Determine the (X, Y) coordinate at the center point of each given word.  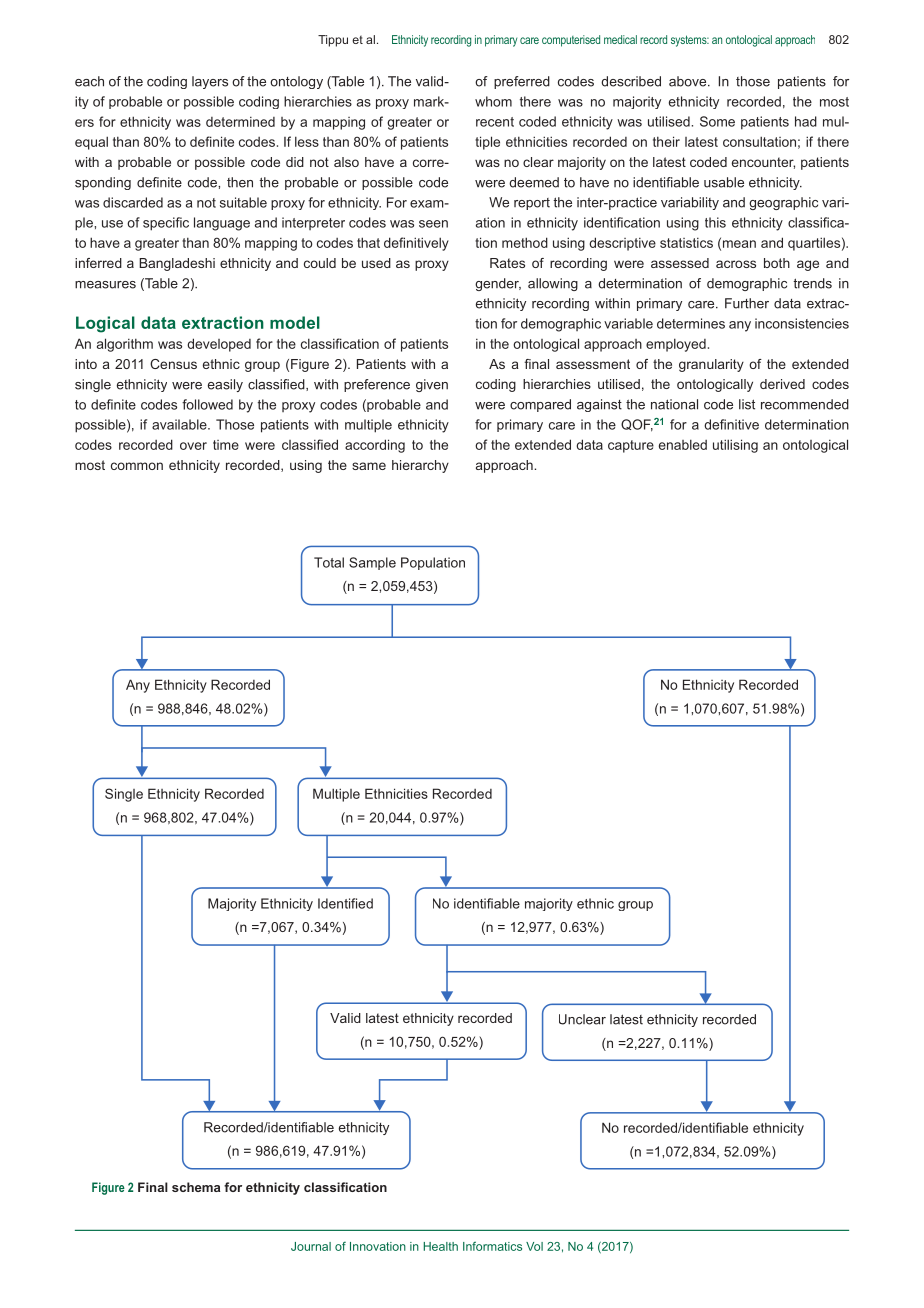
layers (210, 82)
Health (440, 1246)
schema (196, 1187)
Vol (534, 1246)
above (689, 81)
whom (493, 101)
